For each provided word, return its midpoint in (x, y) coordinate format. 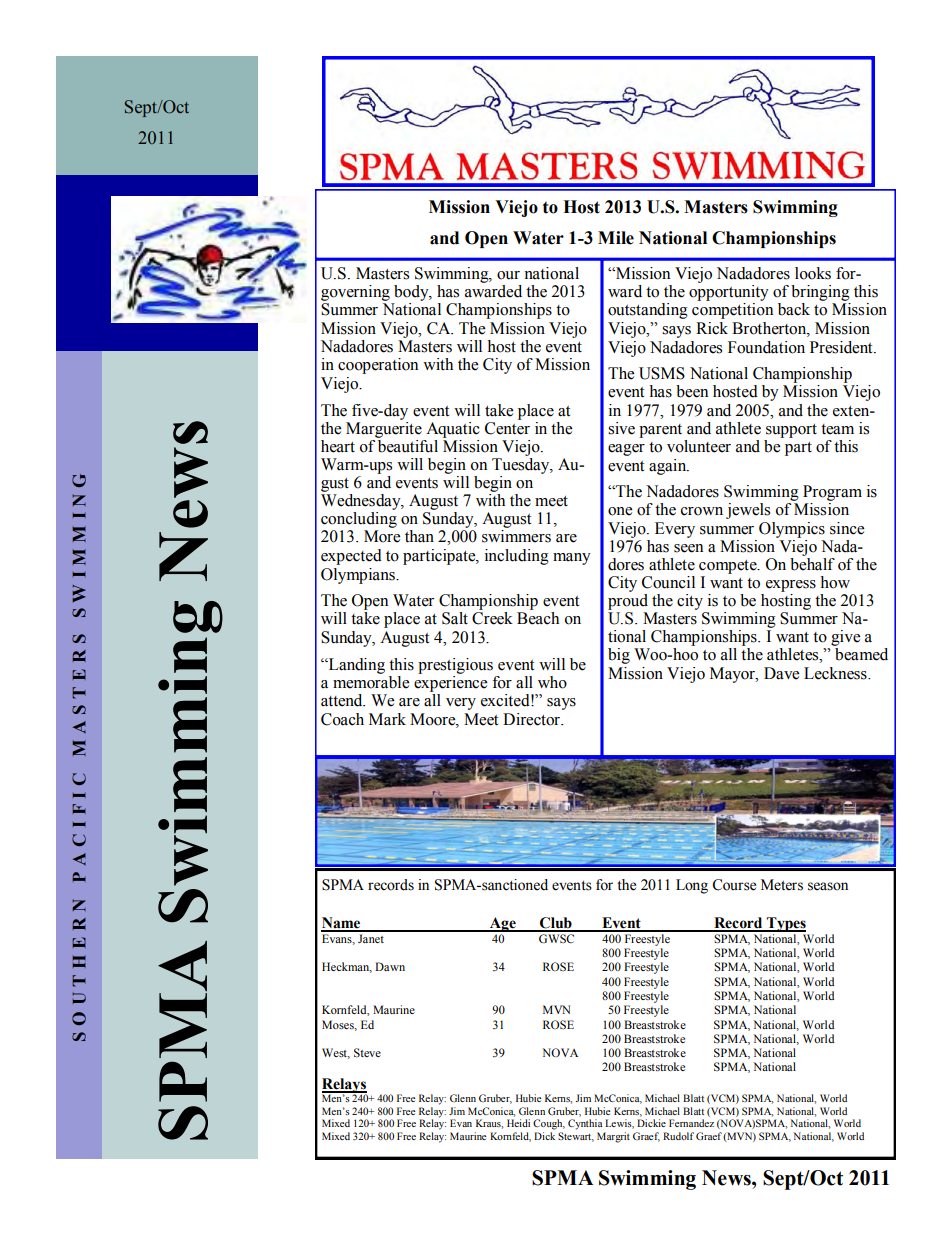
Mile (616, 238)
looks (813, 273)
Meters (782, 885)
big (619, 656)
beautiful (407, 445)
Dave (781, 673)
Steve (367, 1052)
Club (556, 924)
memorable (371, 681)
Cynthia (585, 1124)
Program (832, 494)
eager (626, 450)
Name (342, 924)
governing (356, 294)
